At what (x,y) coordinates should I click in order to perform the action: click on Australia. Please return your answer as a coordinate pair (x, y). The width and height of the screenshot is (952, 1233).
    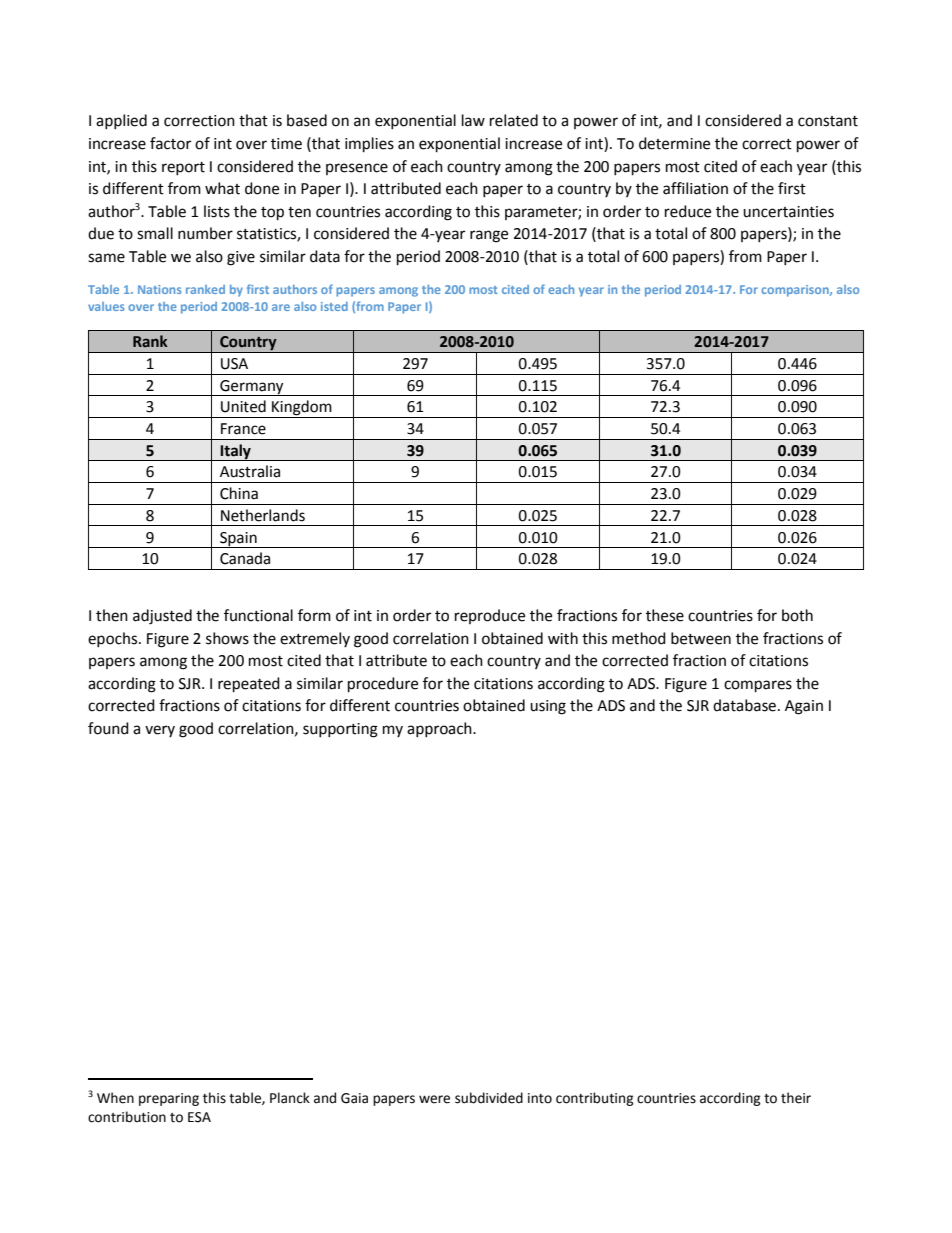
    Looking at the image, I should click on (250, 471).
